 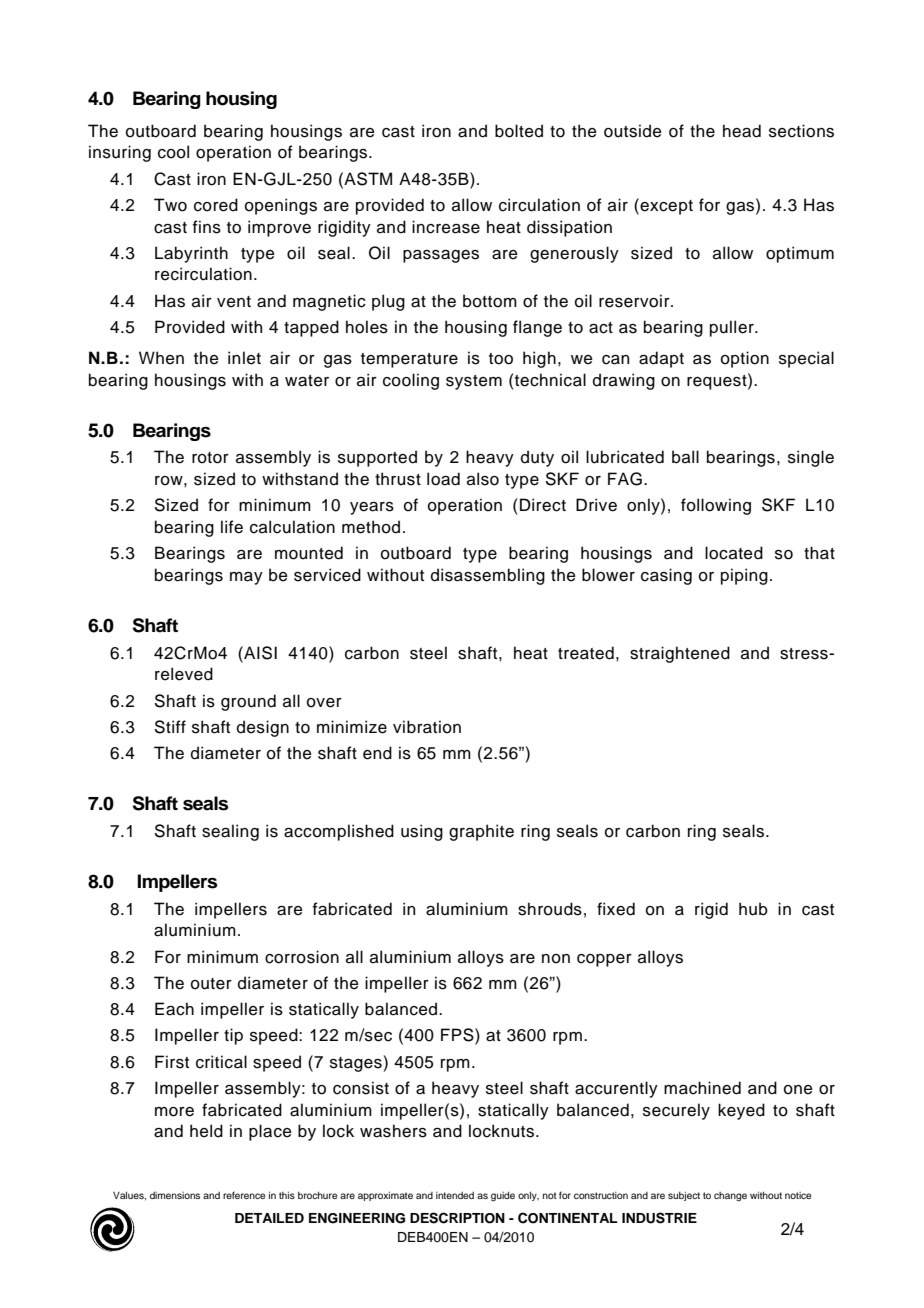 What do you see at coordinates (244, 1195) in the screenshot?
I see `reference` at bounding box center [244, 1195].
